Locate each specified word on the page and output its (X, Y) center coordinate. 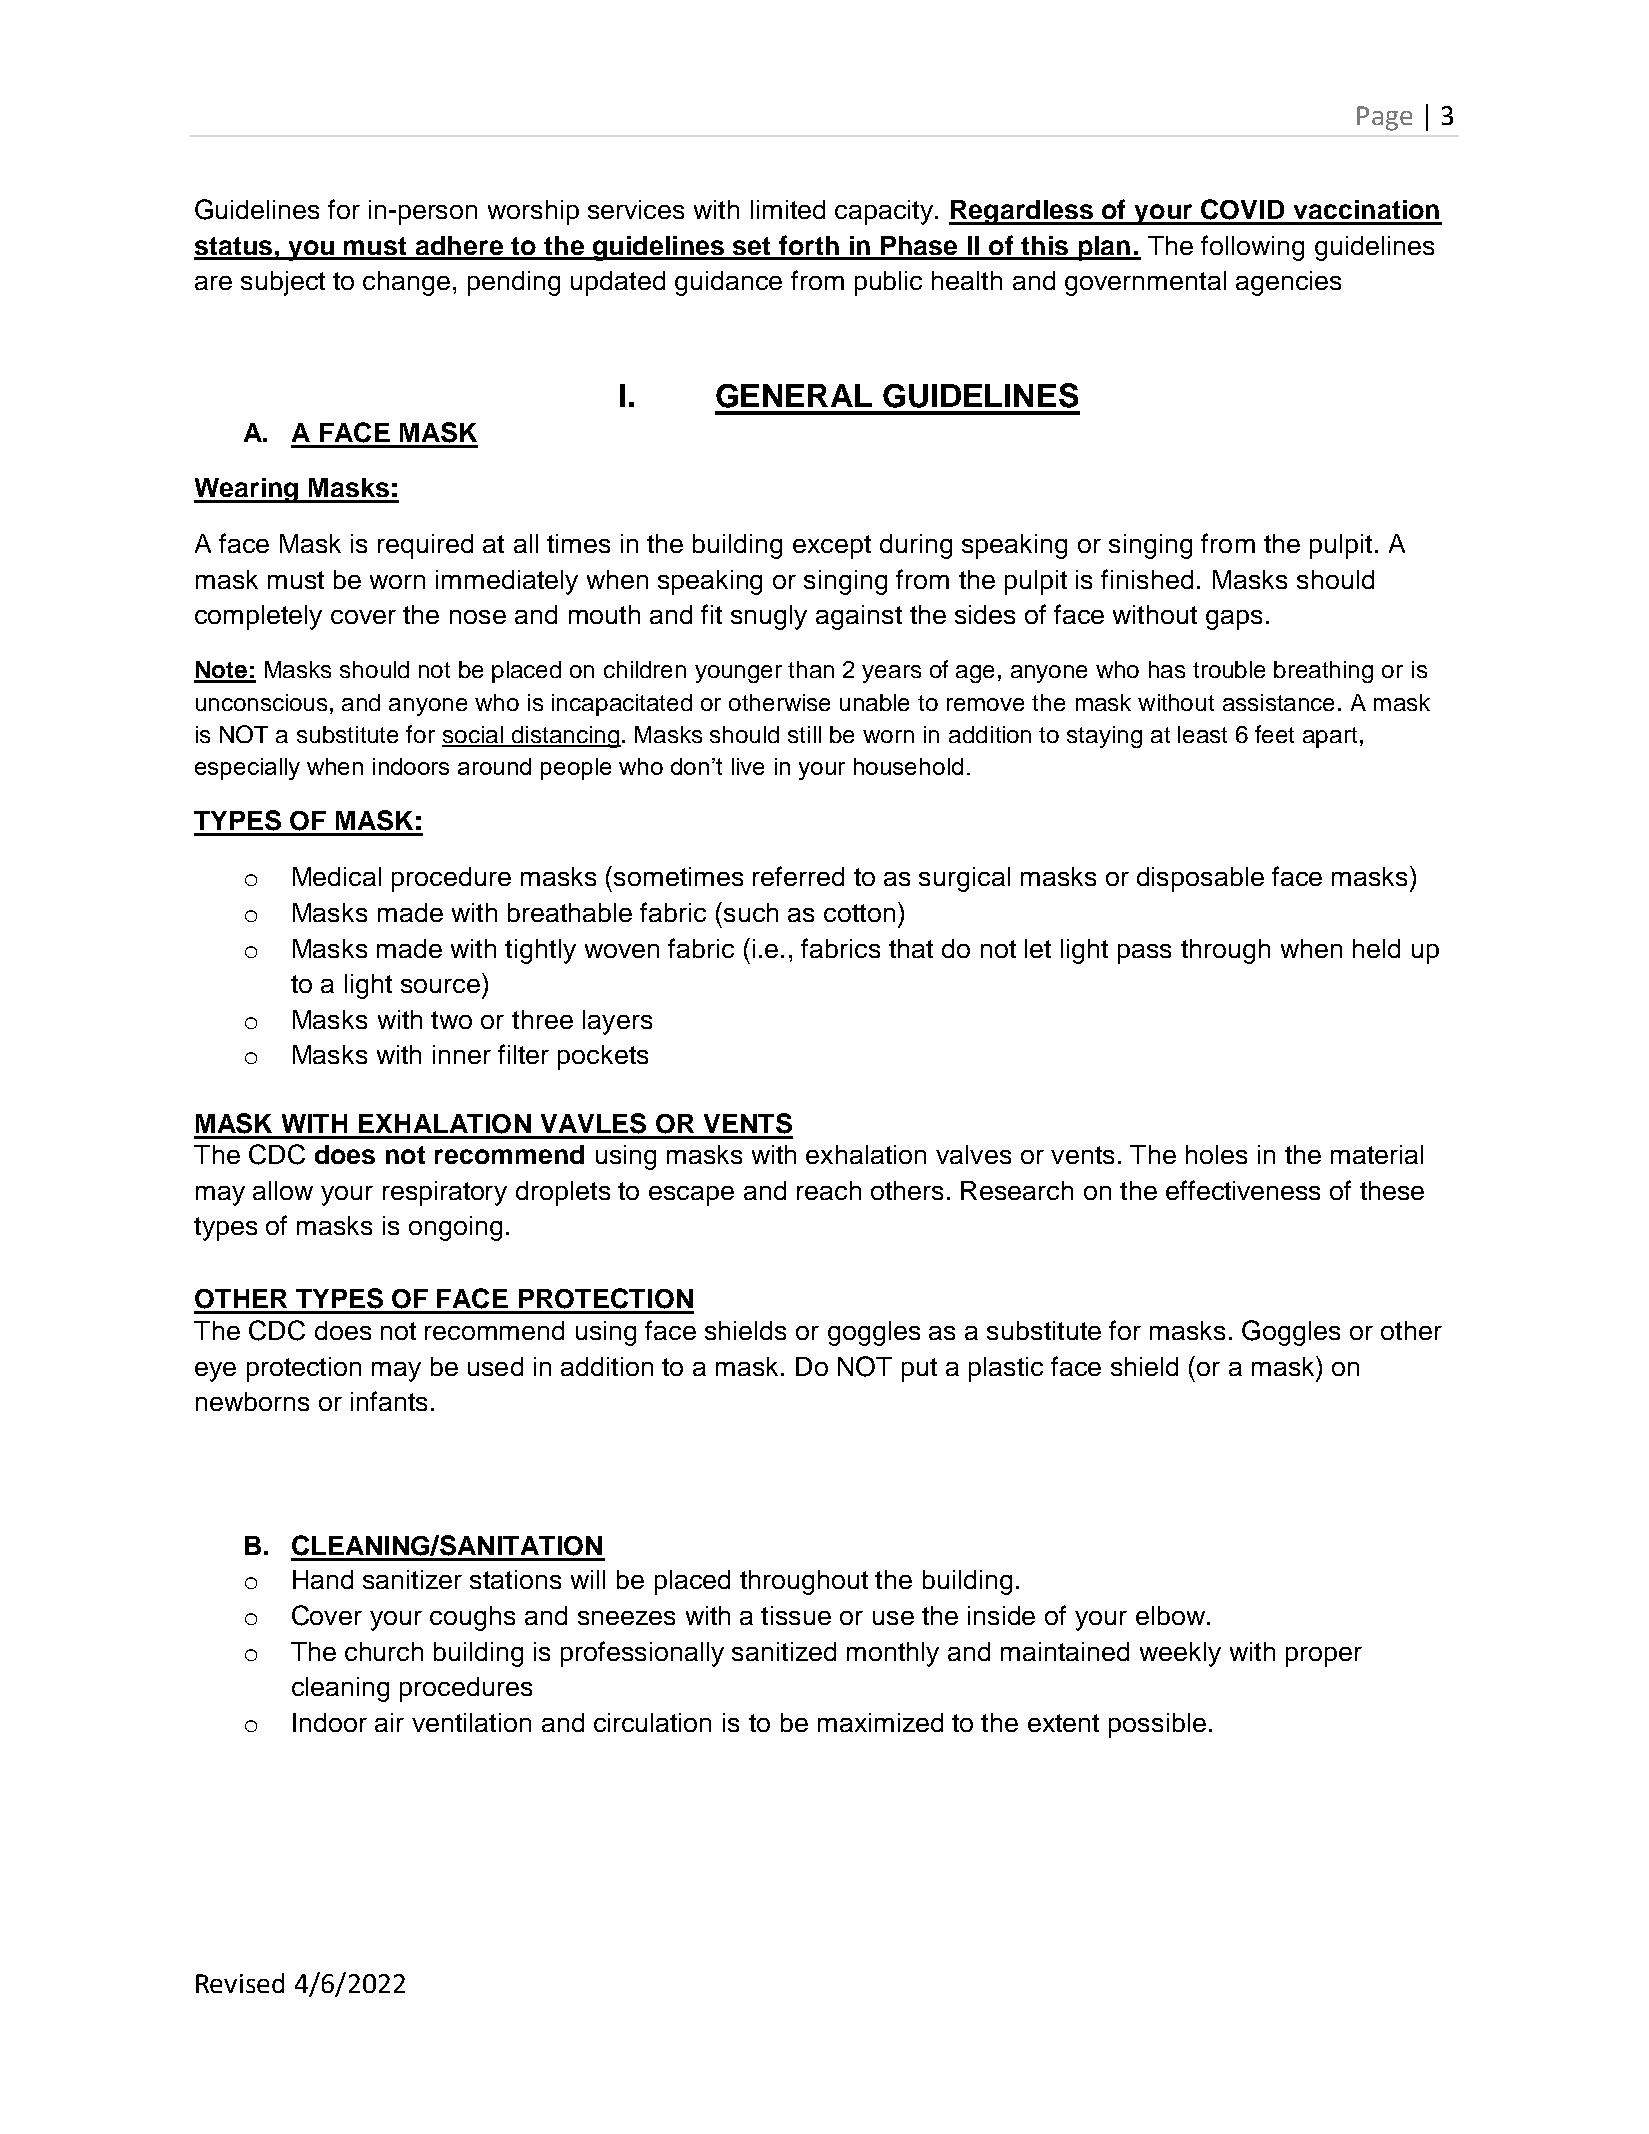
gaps (1234, 620)
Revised (240, 1983)
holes (1216, 1154)
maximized (880, 1722)
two (451, 1020)
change (406, 283)
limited (788, 209)
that (911, 948)
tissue (796, 1615)
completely (258, 617)
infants (389, 1401)
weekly (1180, 1654)
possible (1157, 1725)
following (1252, 248)
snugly (769, 617)
